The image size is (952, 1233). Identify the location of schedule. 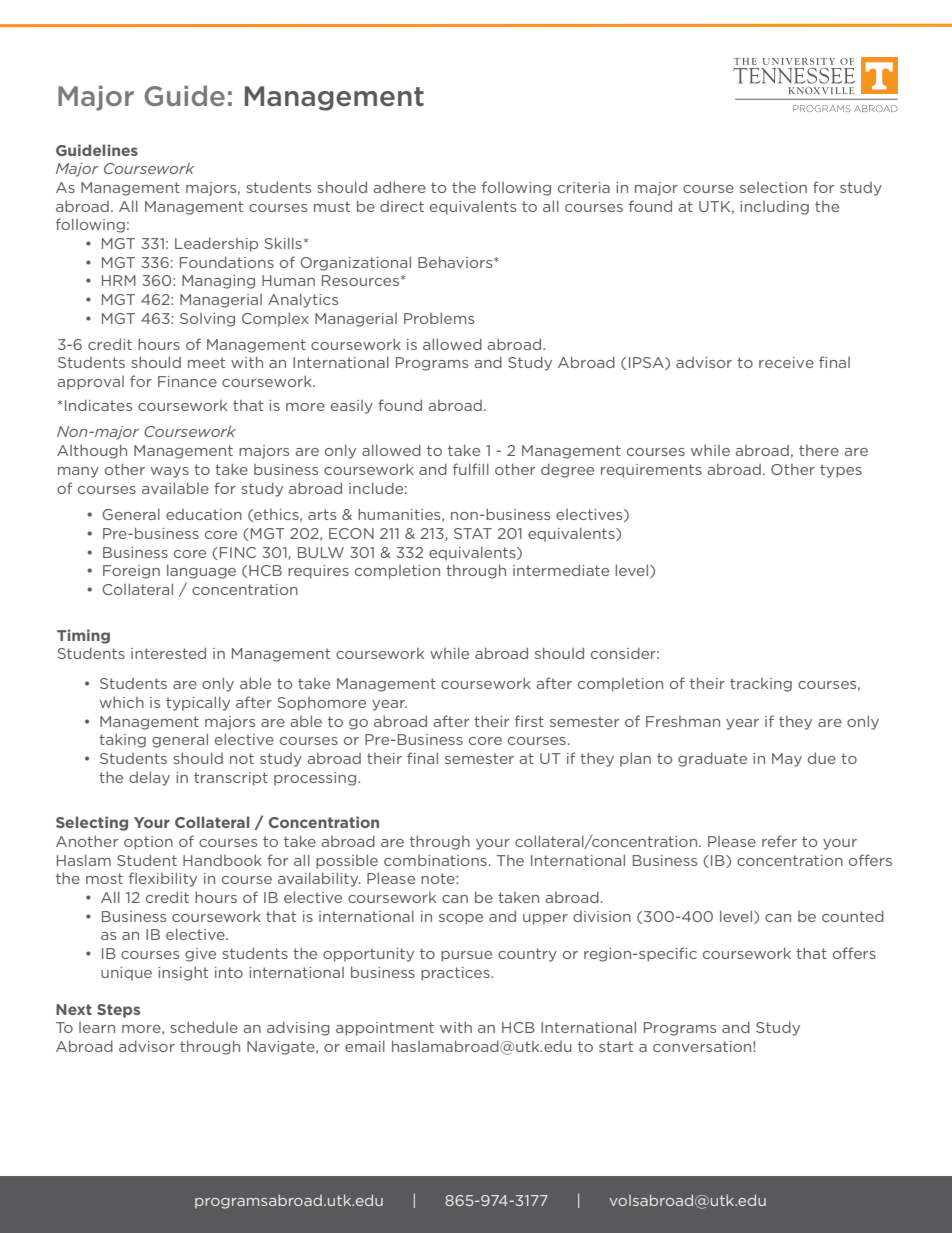
(204, 1027).
